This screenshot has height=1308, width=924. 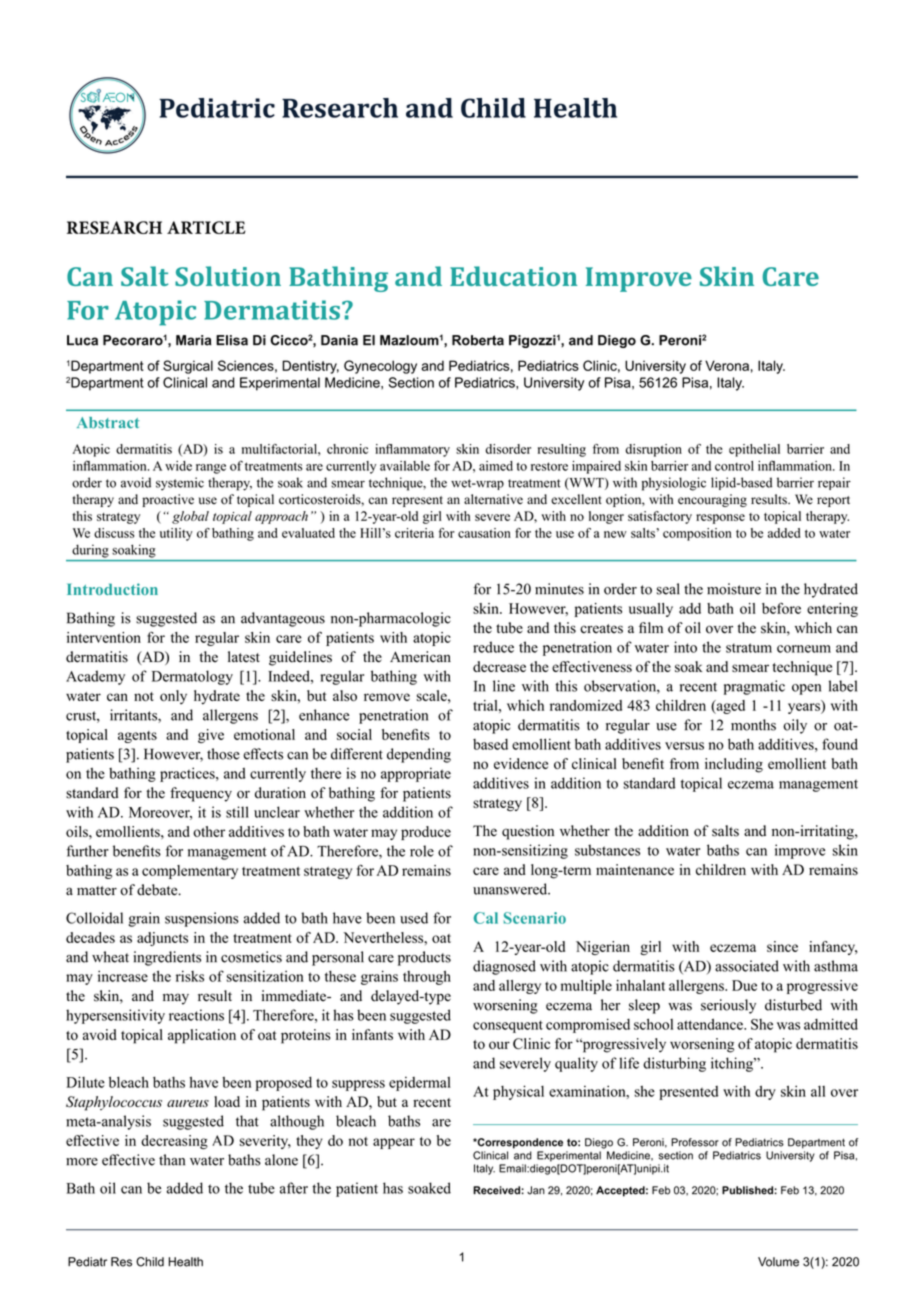 What do you see at coordinates (513, 276) in the screenshot?
I see `Education` at bounding box center [513, 276].
